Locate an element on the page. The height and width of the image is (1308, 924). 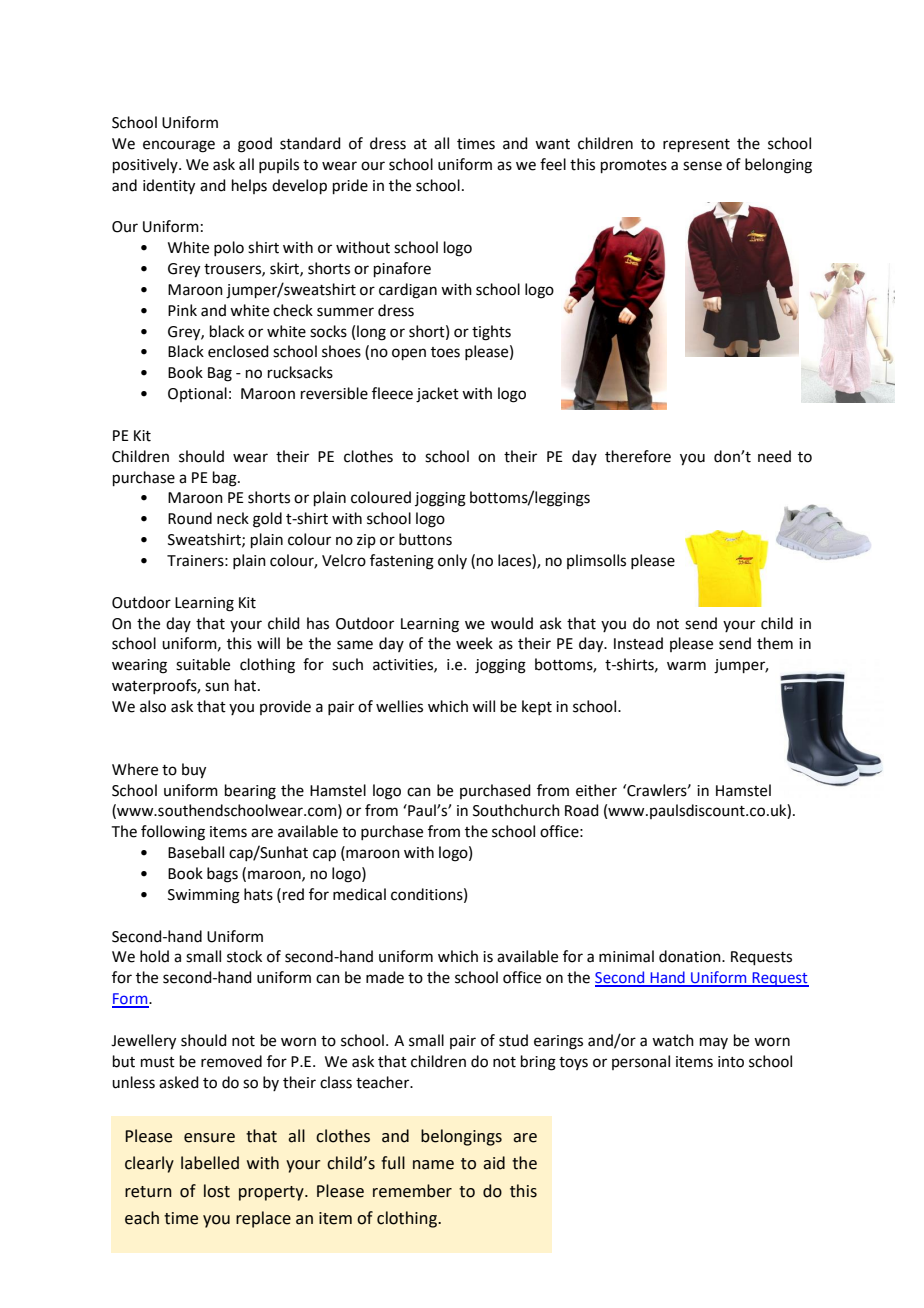
lost is located at coordinates (217, 1191).
